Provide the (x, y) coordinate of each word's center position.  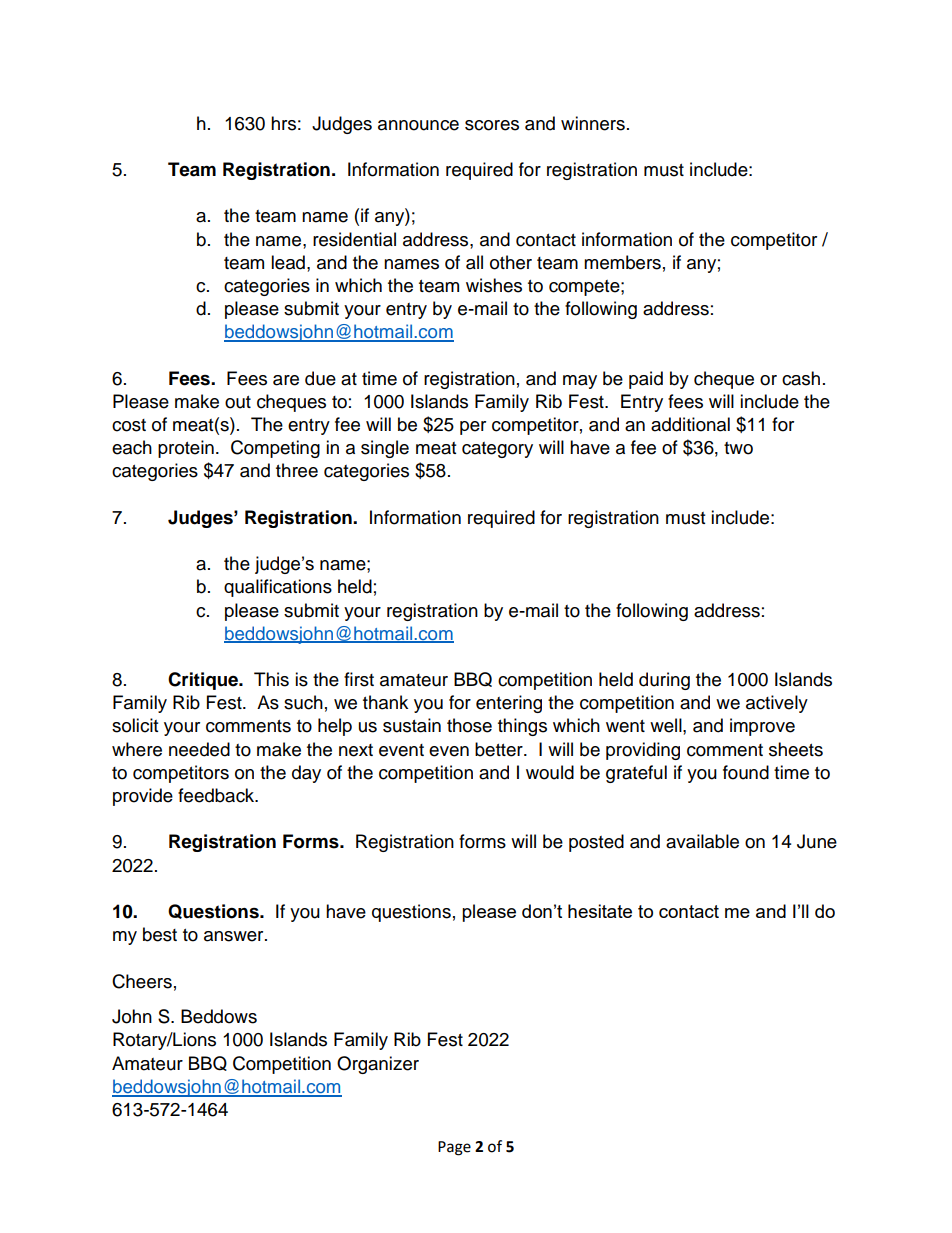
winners (593, 123)
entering (509, 704)
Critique (204, 681)
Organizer (378, 1065)
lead (288, 262)
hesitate (600, 911)
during (664, 681)
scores (492, 125)
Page (454, 1148)
